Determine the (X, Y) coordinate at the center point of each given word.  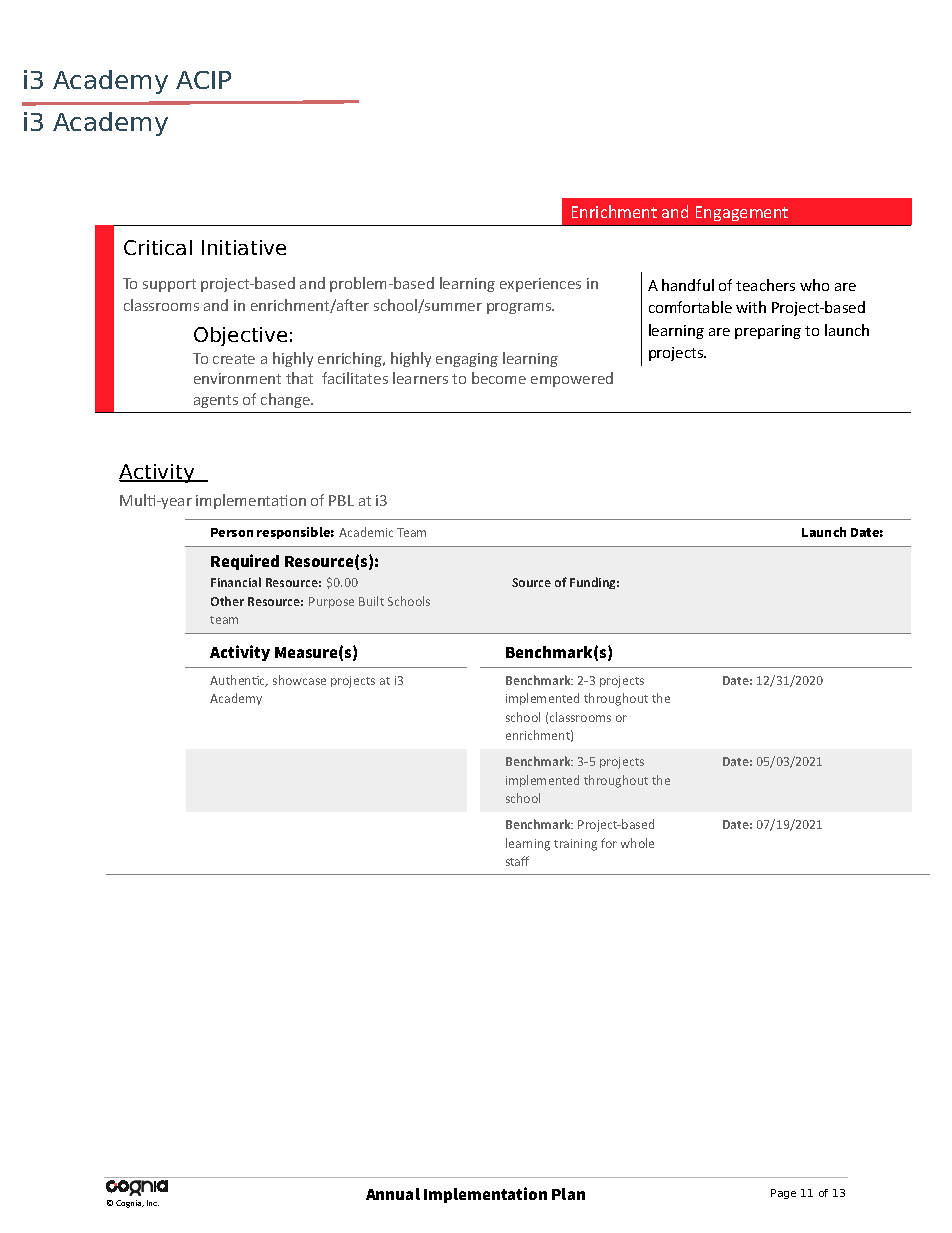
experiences (540, 285)
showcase (299, 680)
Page (783, 1194)
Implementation (485, 1195)
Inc (153, 1203)
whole (637, 843)
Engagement (742, 213)
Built (371, 601)
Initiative (244, 247)
